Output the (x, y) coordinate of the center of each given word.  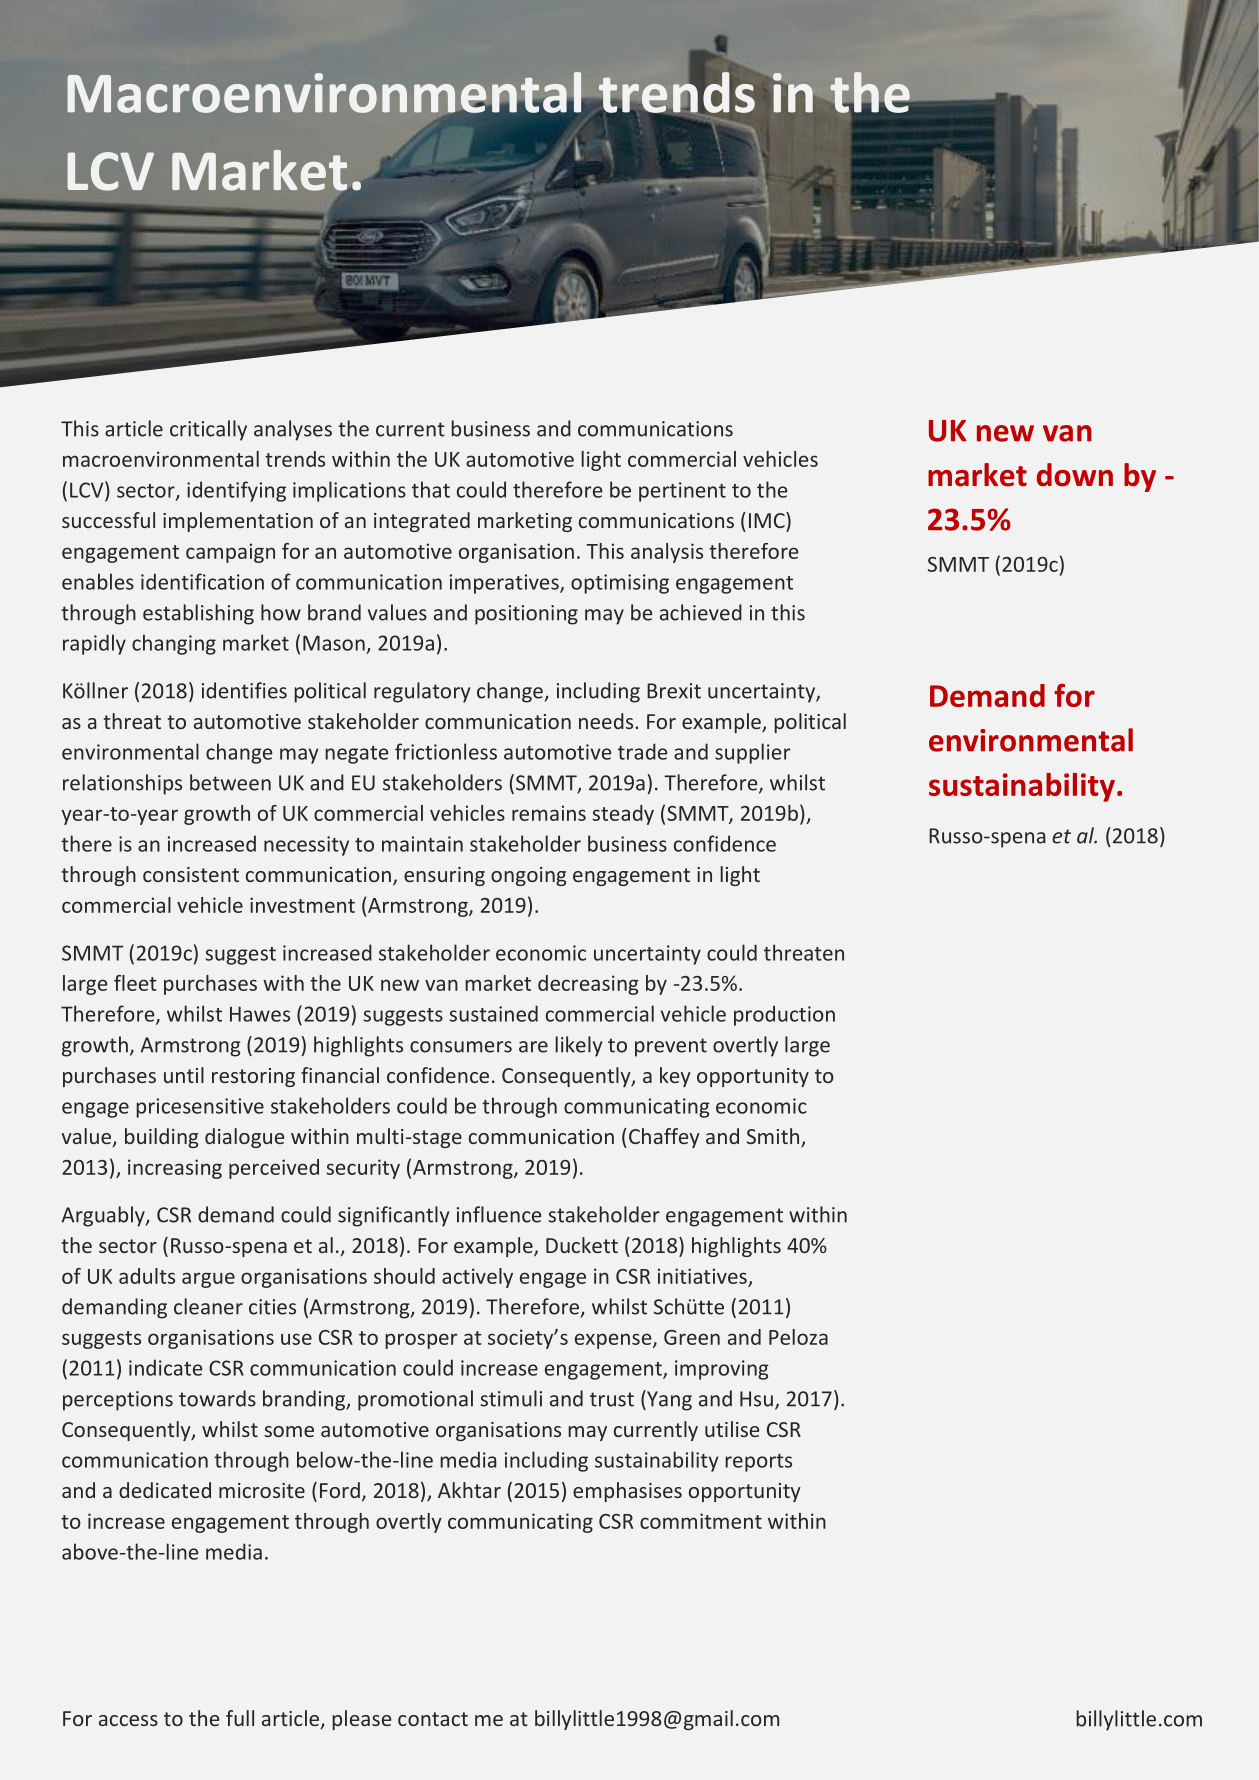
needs (607, 721)
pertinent (682, 492)
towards (217, 1398)
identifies (244, 690)
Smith (774, 1137)
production (784, 1015)
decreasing (588, 985)
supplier (752, 753)
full (240, 1718)
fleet (135, 983)
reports (758, 1463)
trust (612, 1399)
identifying (236, 491)
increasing (175, 1169)
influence (499, 1214)
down (1075, 475)
